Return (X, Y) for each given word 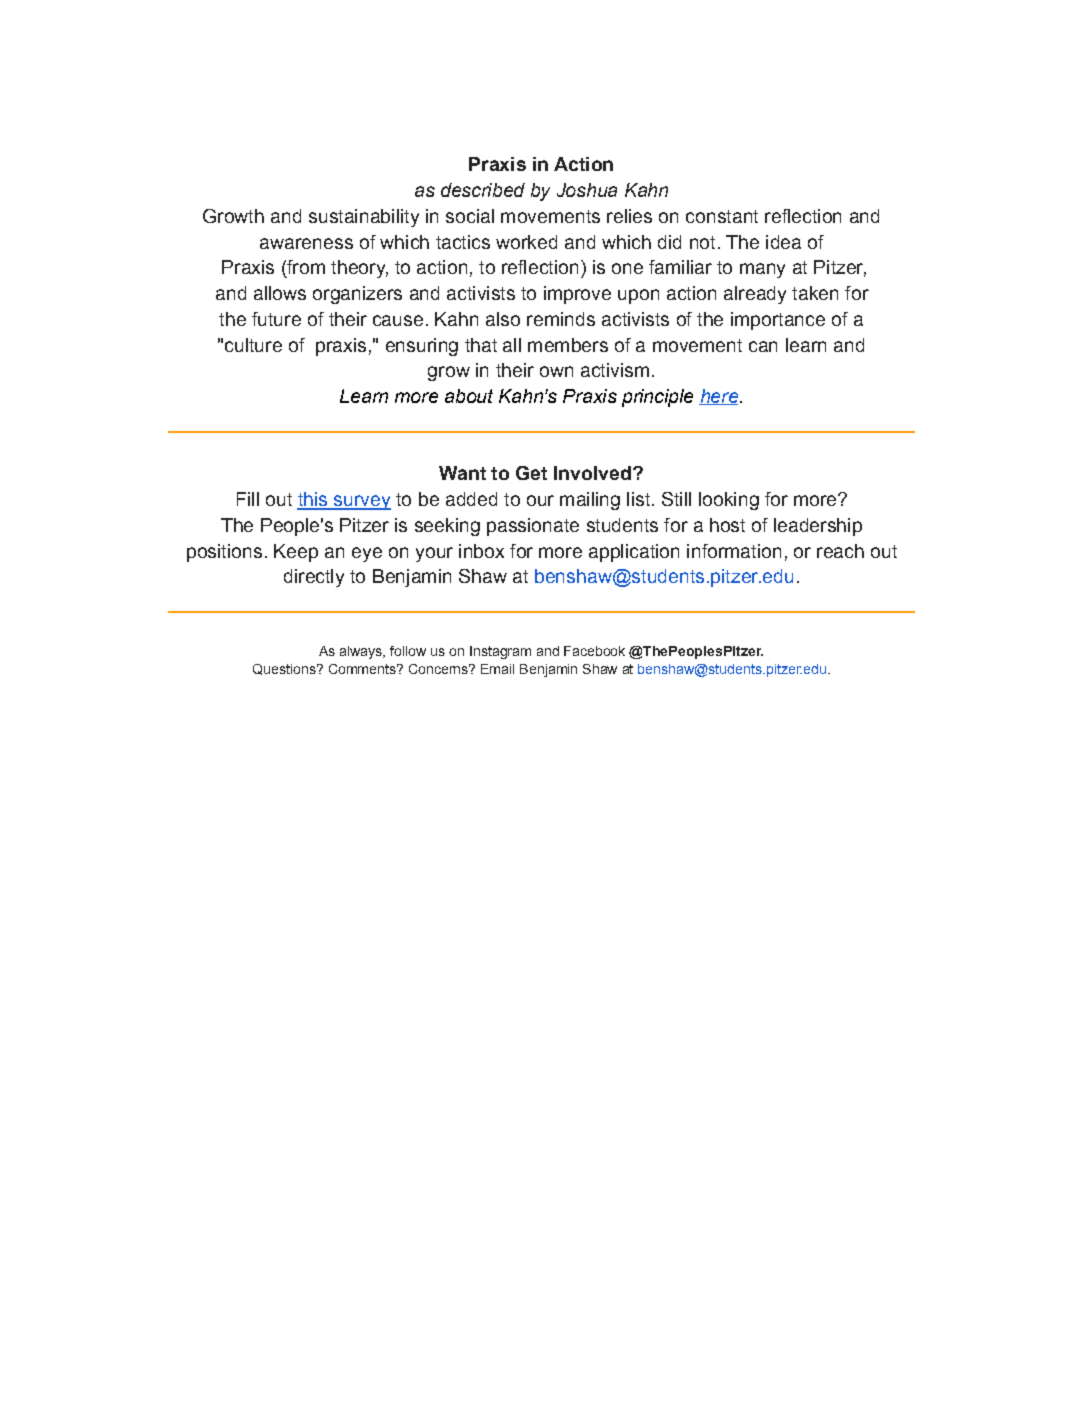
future (276, 319)
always (362, 652)
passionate (533, 527)
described (483, 190)
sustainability (364, 218)
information (734, 551)
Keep (296, 553)
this (313, 500)
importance (778, 321)
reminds (561, 319)
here (720, 397)
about (469, 396)
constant (722, 216)
